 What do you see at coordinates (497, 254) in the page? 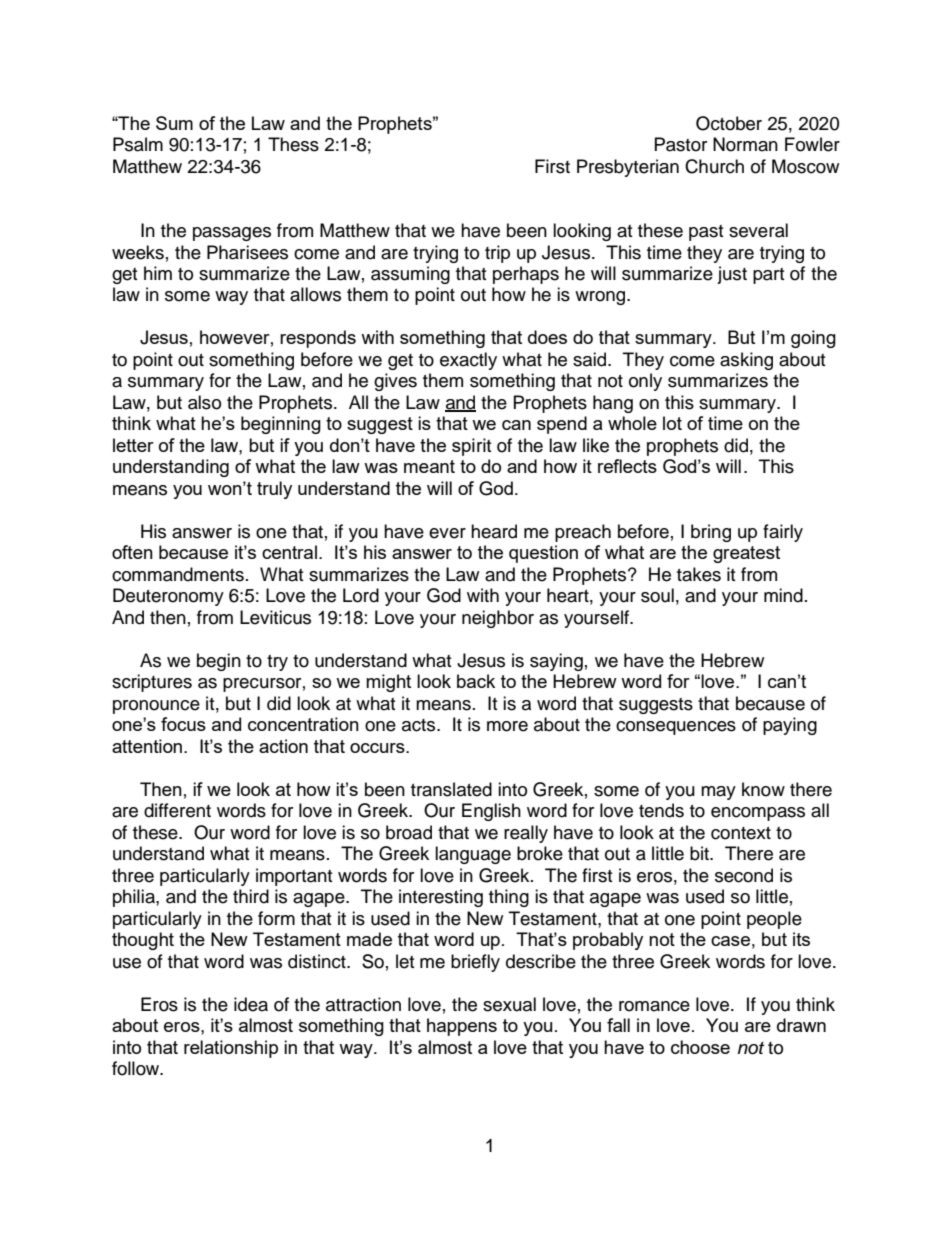
I see `trip` at bounding box center [497, 254].
